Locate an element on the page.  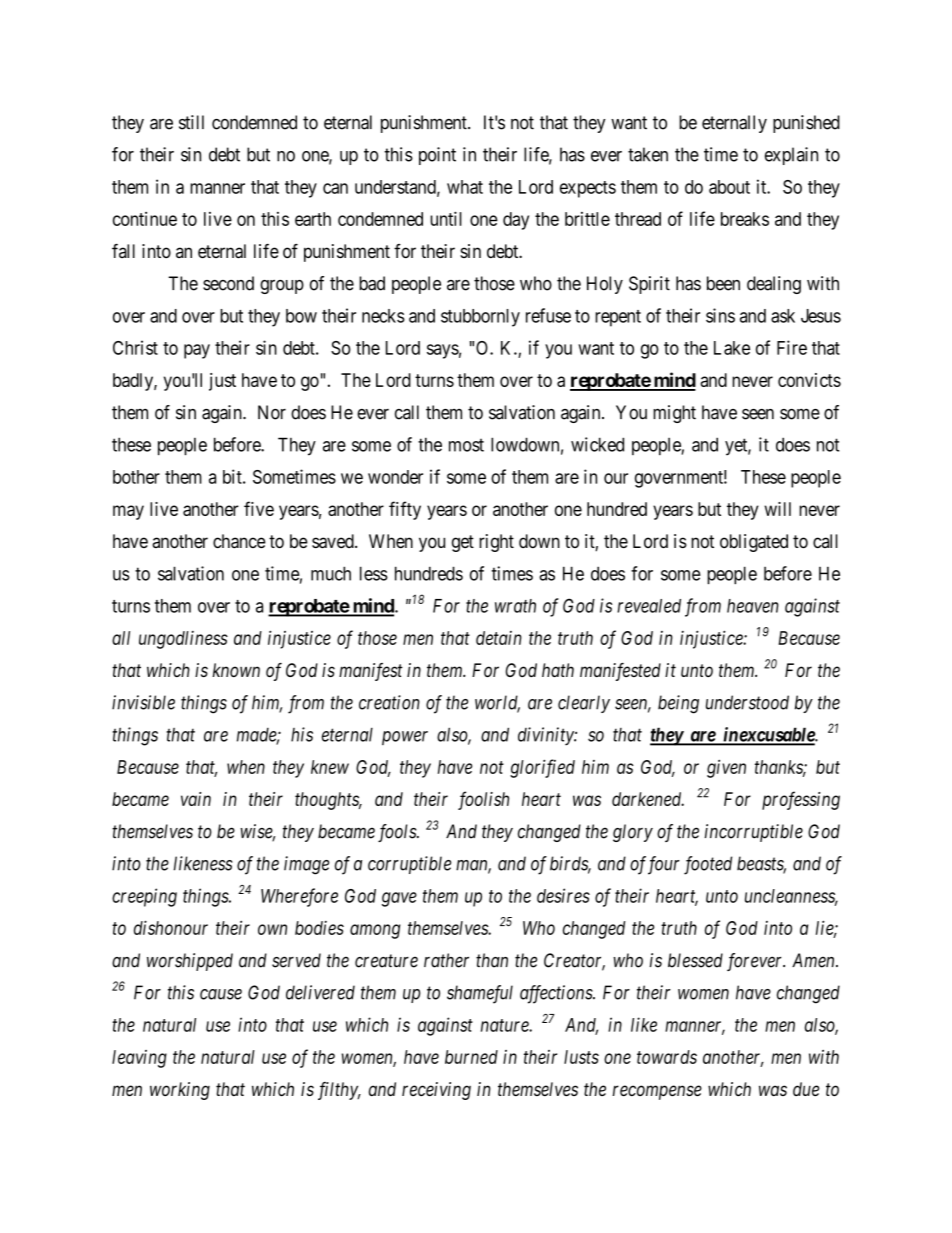
towards is located at coordinates (667, 1057).
